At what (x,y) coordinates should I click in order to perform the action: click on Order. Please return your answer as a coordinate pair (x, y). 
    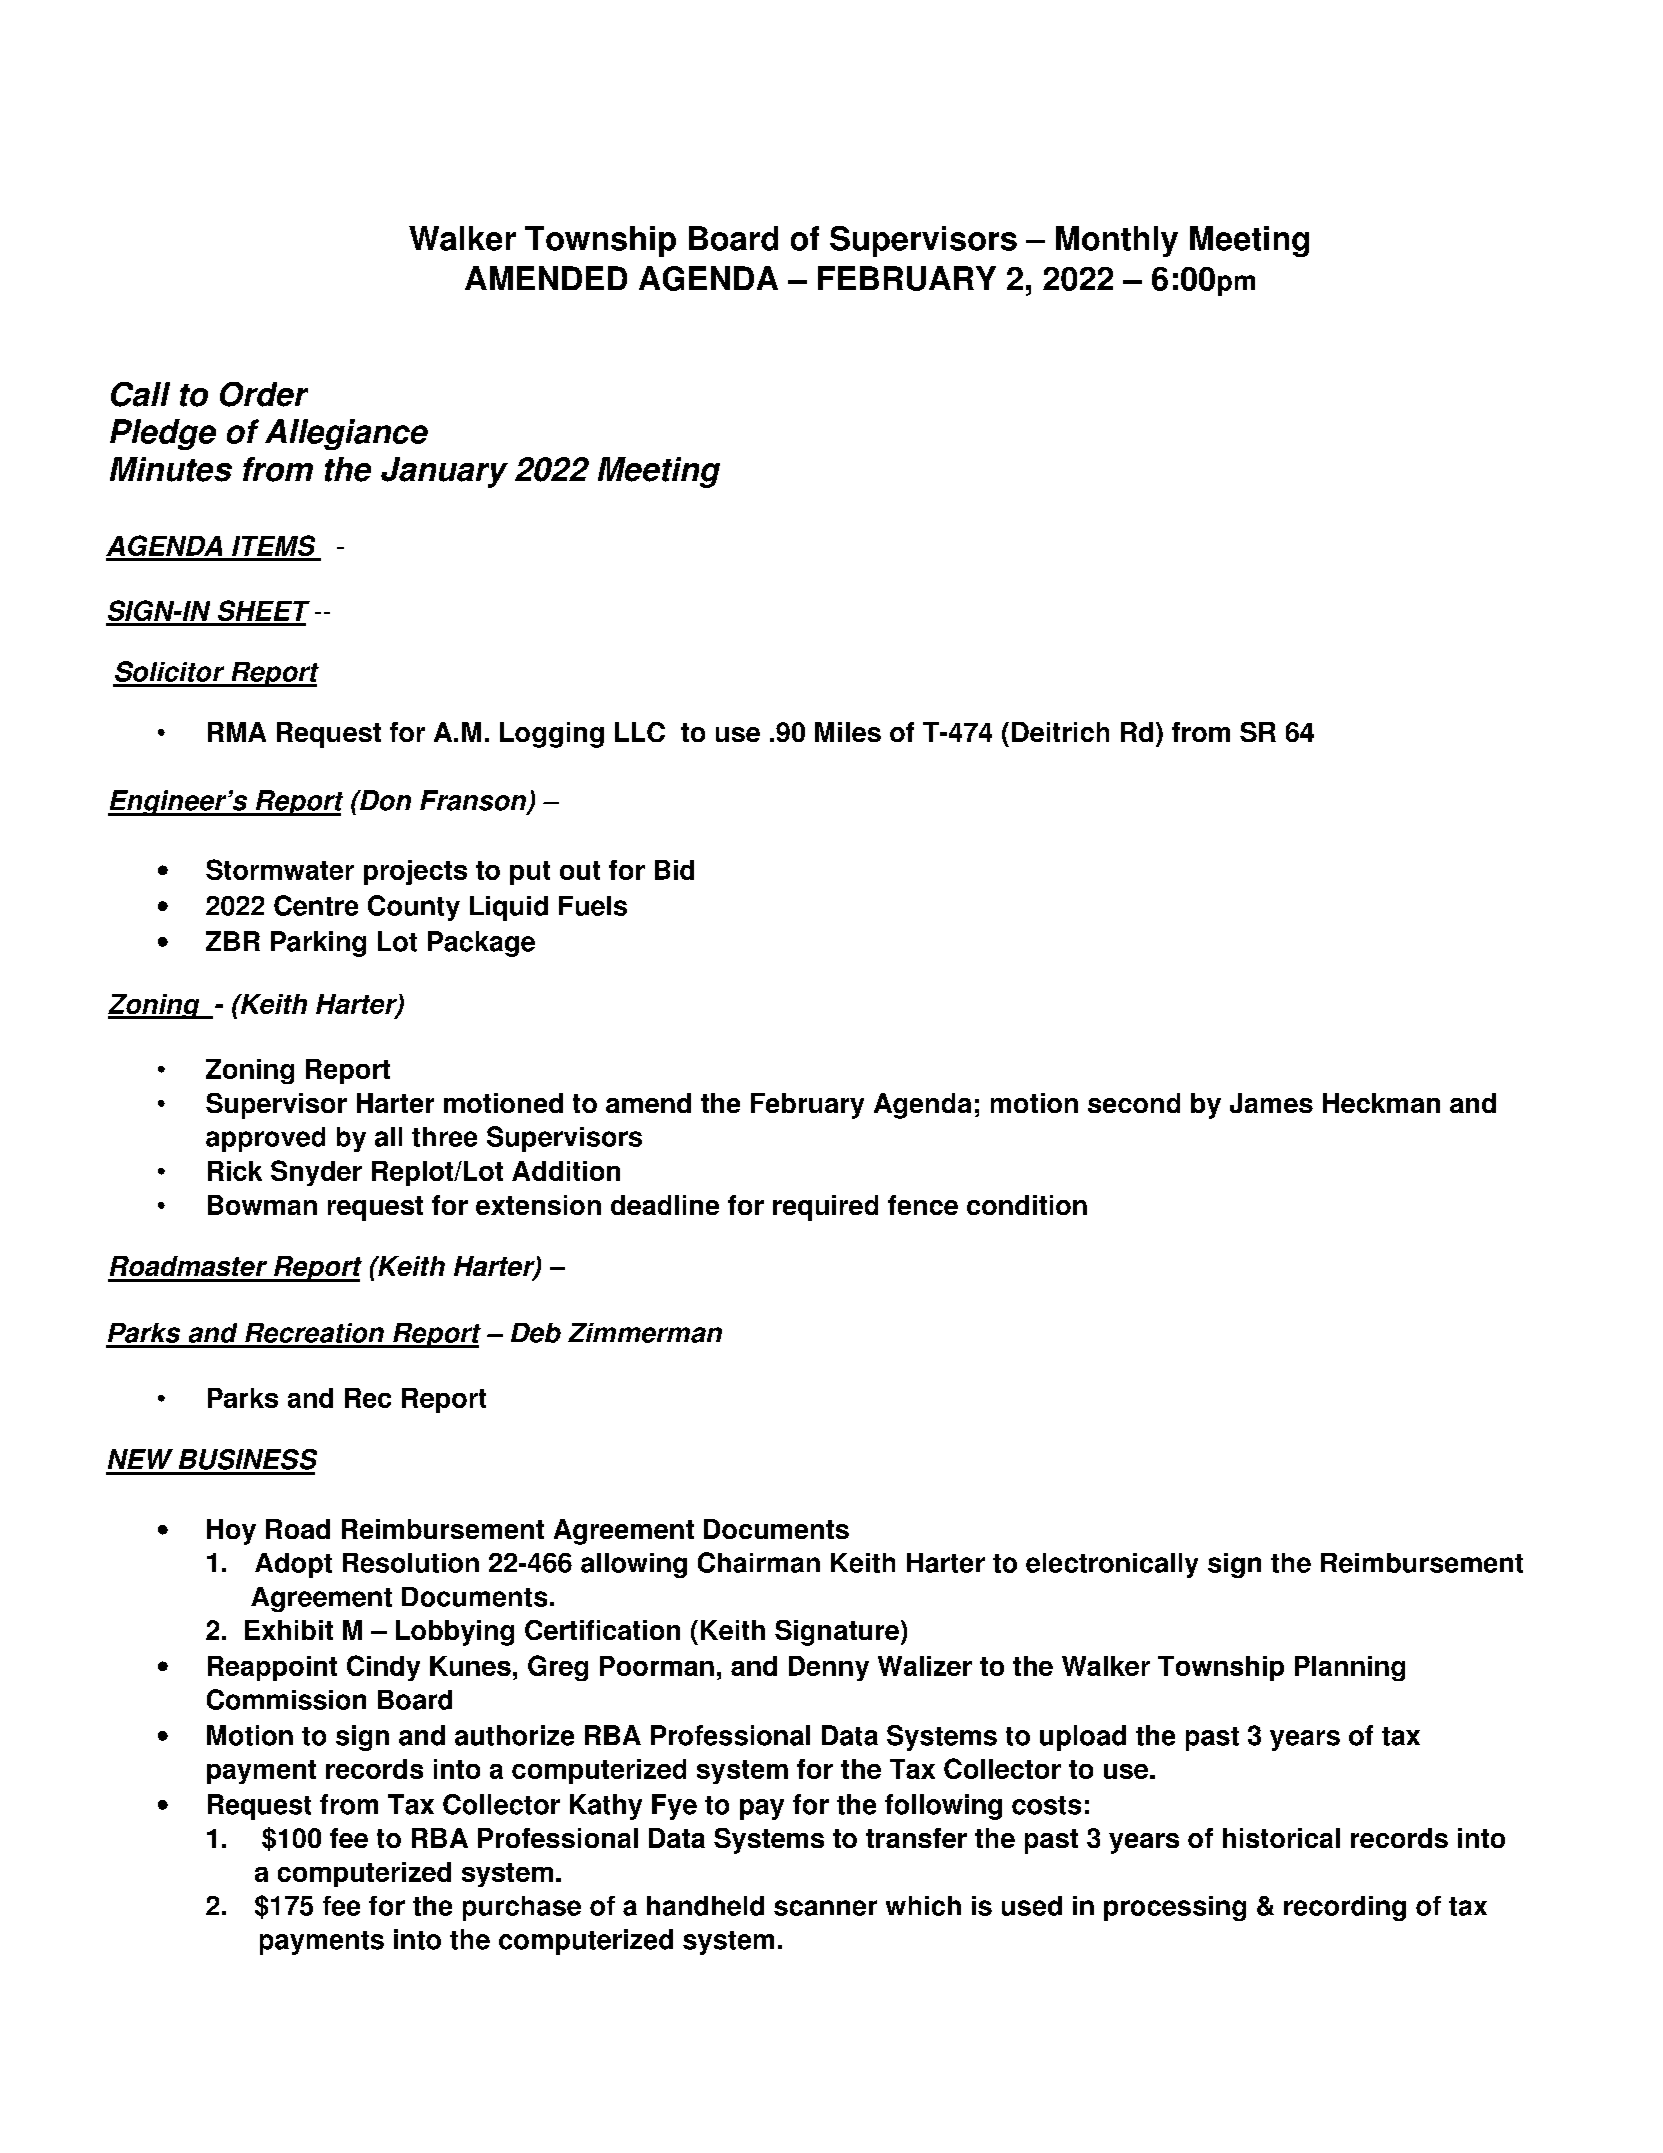
    Looking at the image, I should click on (264, 394).
